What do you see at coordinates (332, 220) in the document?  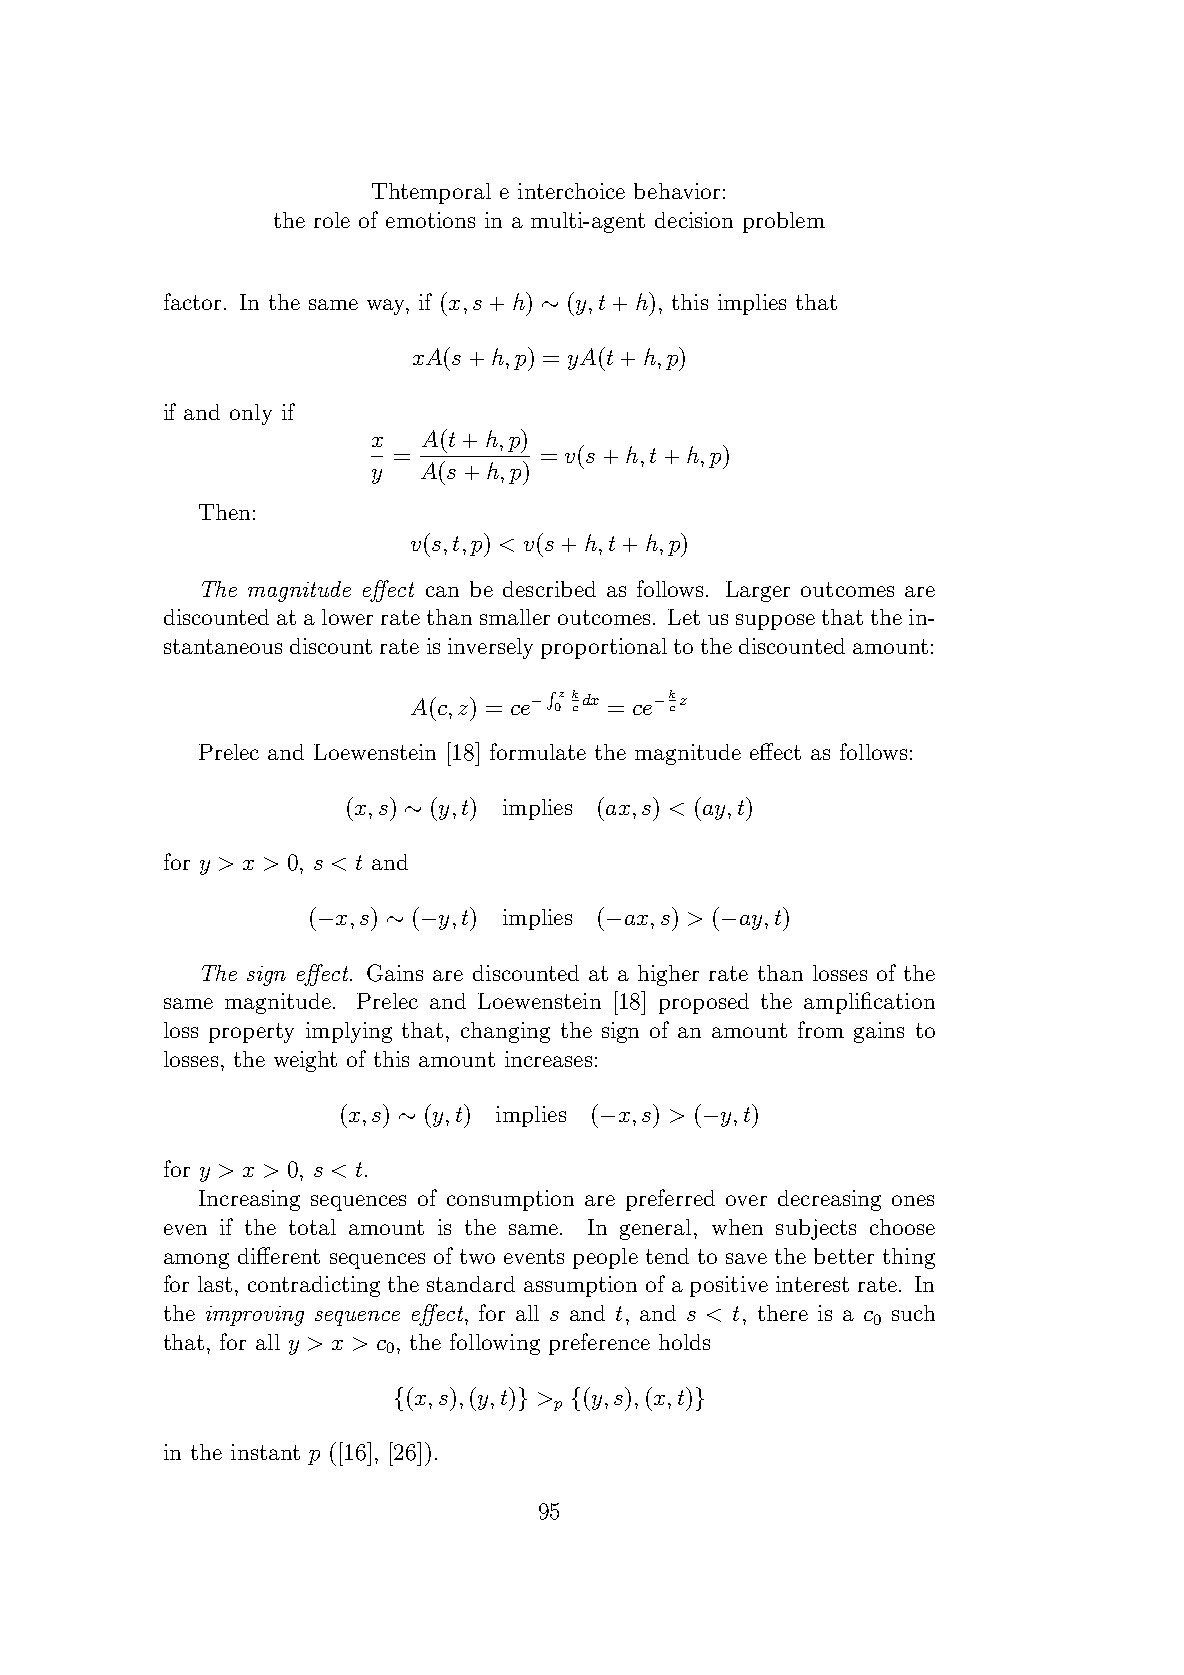 I see `role` at bounding box center [332, 220].
